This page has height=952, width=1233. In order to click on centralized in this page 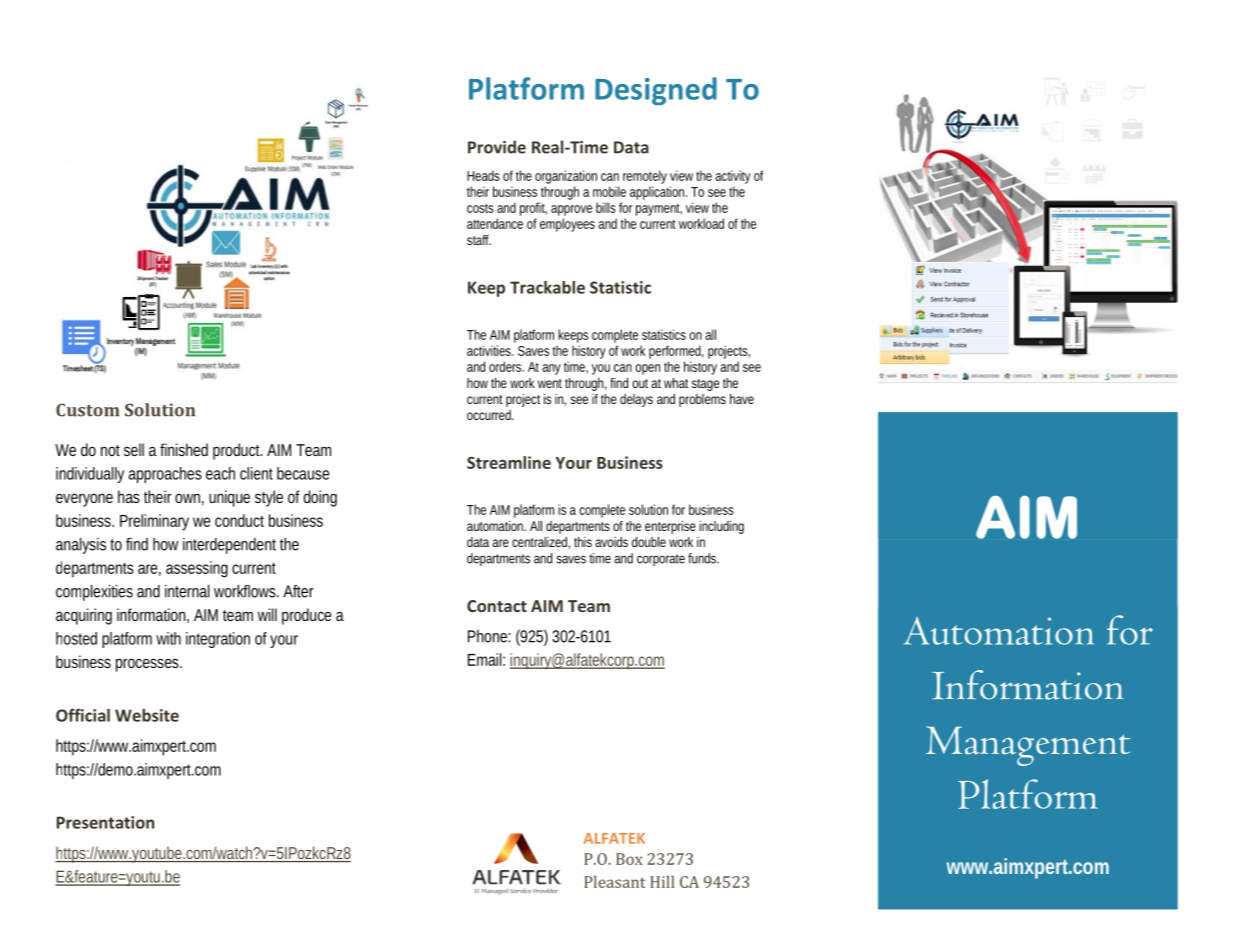, I will do `click(541, 543)`.
